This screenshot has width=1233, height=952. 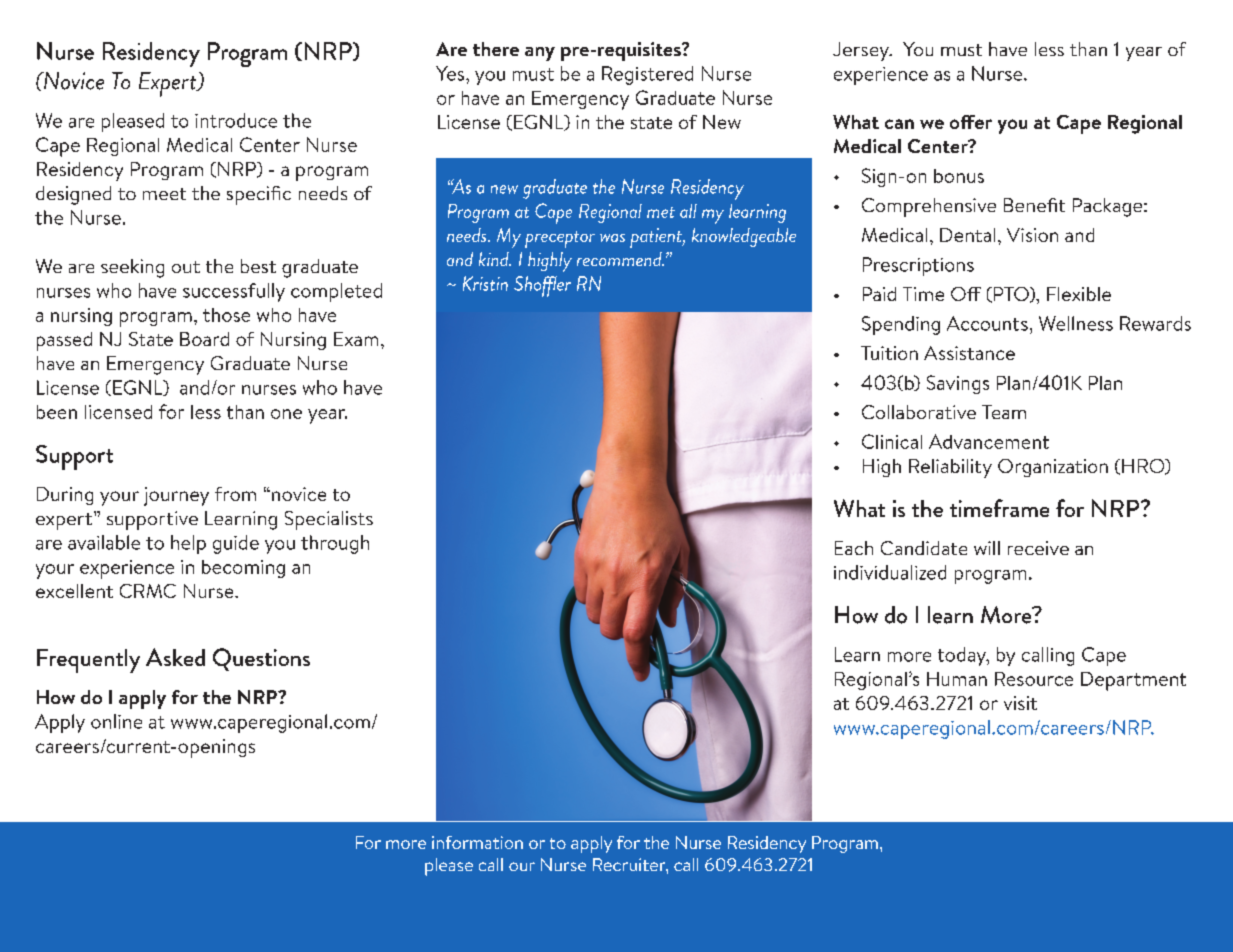 I want to click on Registered, so click(x=647, y=75).
